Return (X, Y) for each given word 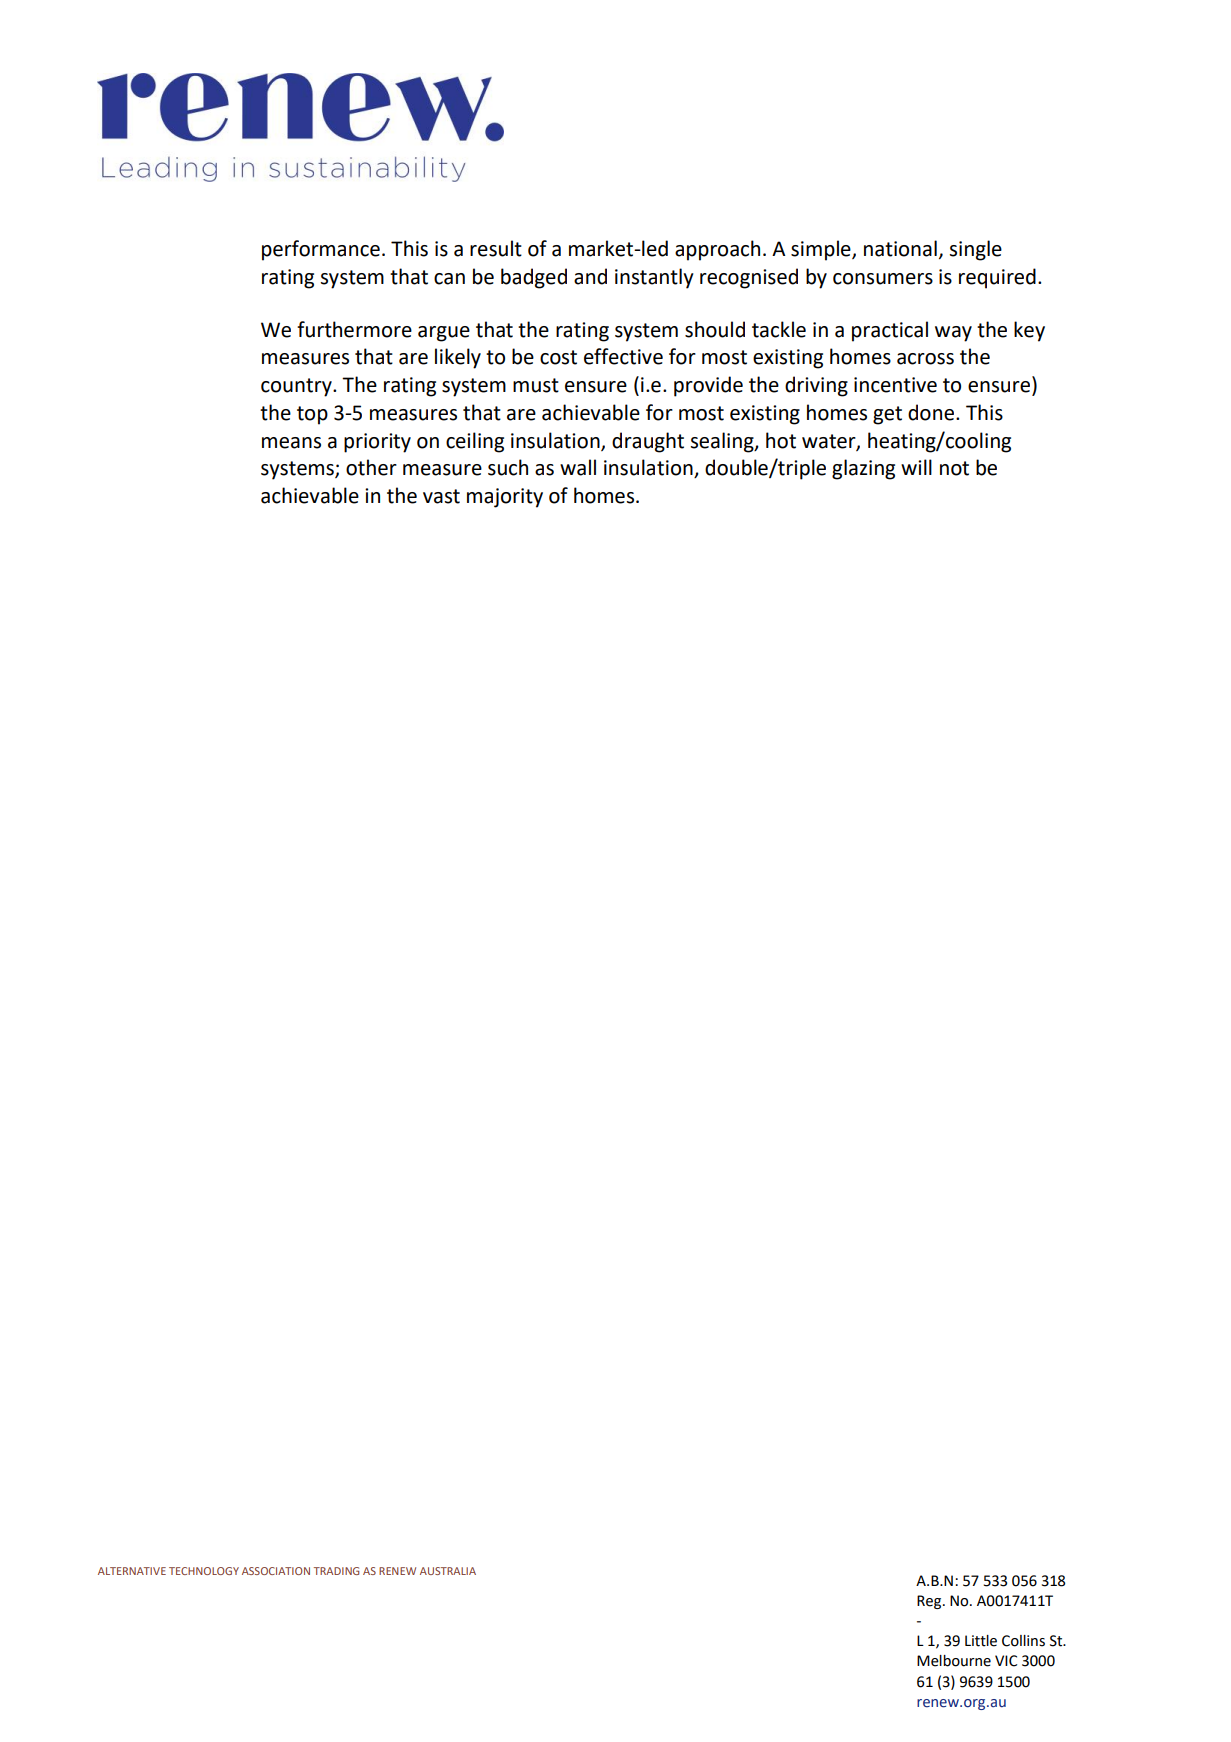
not (954, 468)
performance (321, 250)
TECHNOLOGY (204, 1571)
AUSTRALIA (448, 1571)
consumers (883, 279)
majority (505, 498)
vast (441, 496)
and (590, 276)
